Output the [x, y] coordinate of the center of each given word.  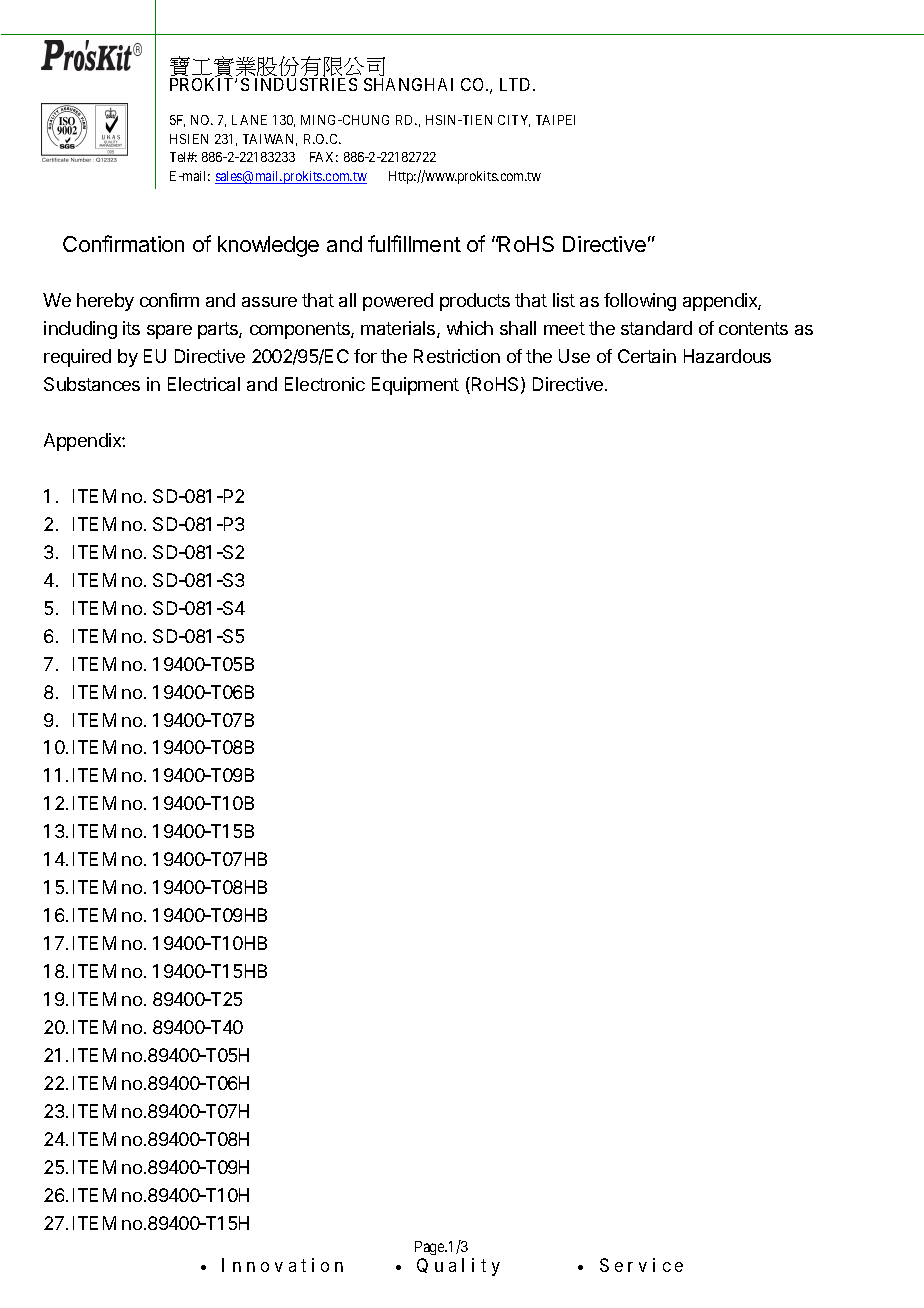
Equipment [415, 386]
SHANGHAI [408, 84]
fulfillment [414, 243]
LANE [249, 120]
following [640, 302]
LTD [517, 84]
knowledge [268, 246]
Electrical [204, 384]
